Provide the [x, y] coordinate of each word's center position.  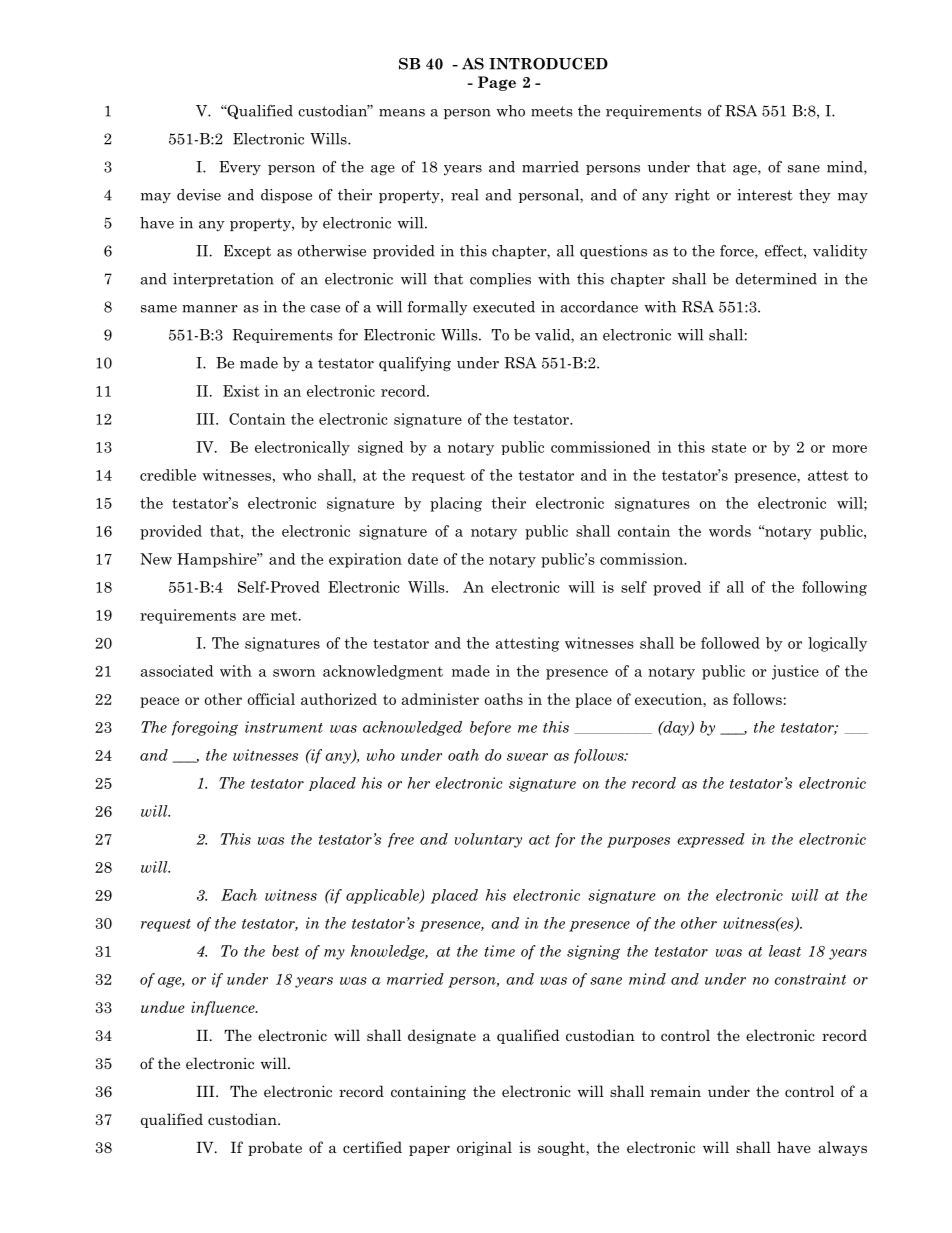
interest [765, 195]
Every [240, 168]
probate [275, 1148]
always [843, 1148]
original [484, 1148]
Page [497, 83]
